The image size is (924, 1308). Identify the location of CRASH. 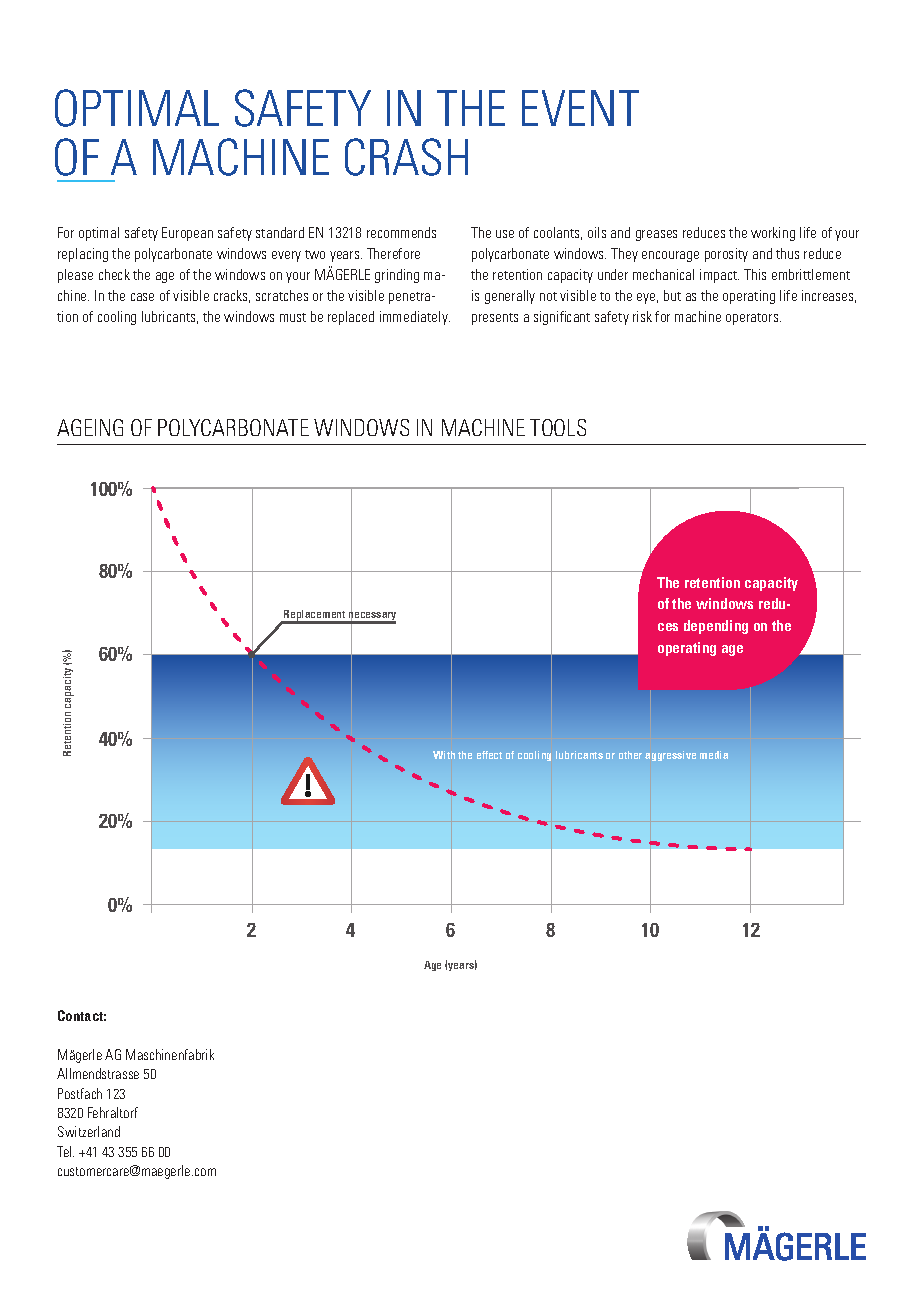
(406, 157).
